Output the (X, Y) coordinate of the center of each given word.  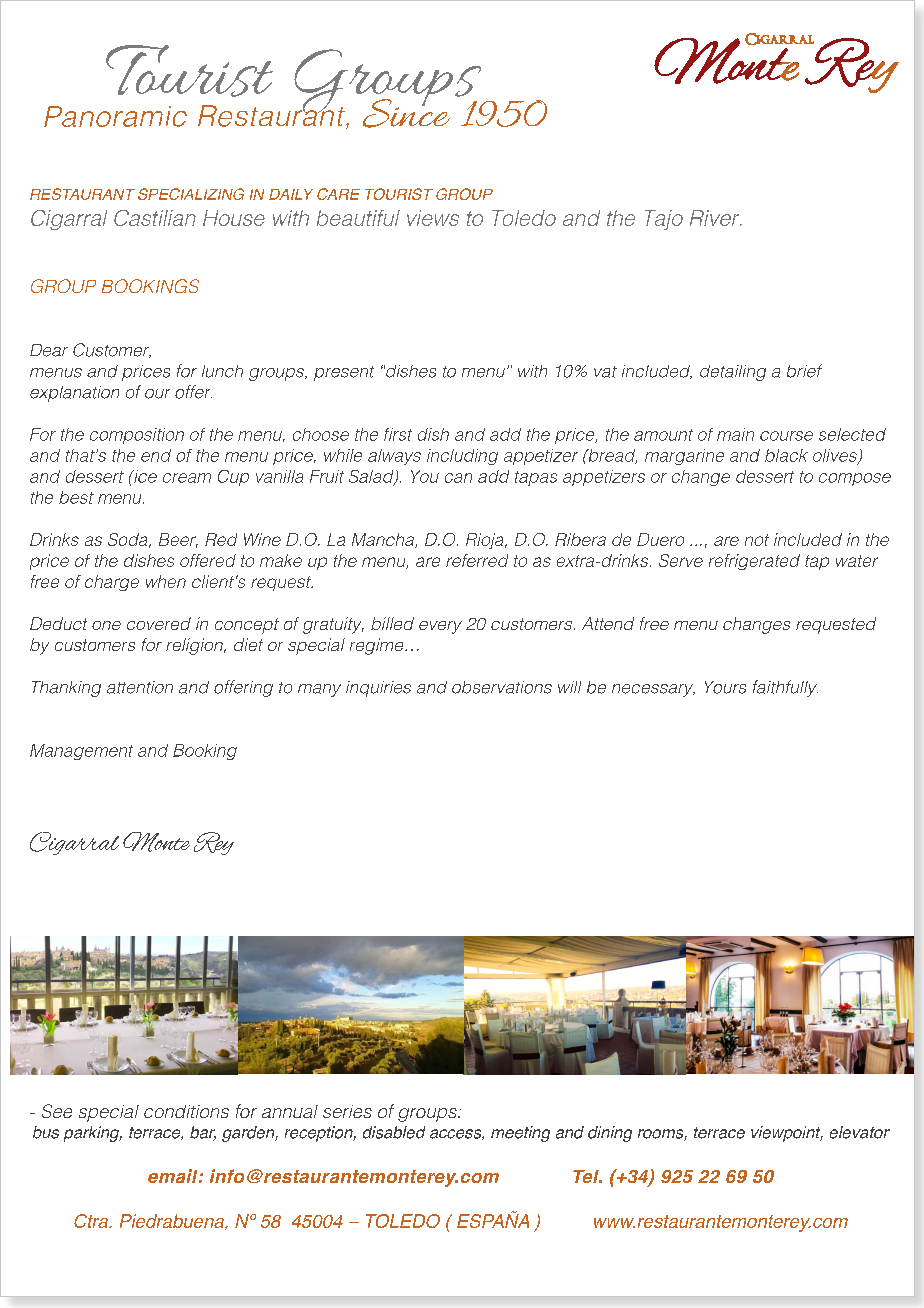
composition (137, 436)
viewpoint (787, 1134)
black (786, 455)
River (716, 218)
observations (502, 687)
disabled (394, 1132)
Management (81, 752)
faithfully (785, 688)
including (462, 457)
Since (406, 112)
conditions (186, 1111)
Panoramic (115, 116)
